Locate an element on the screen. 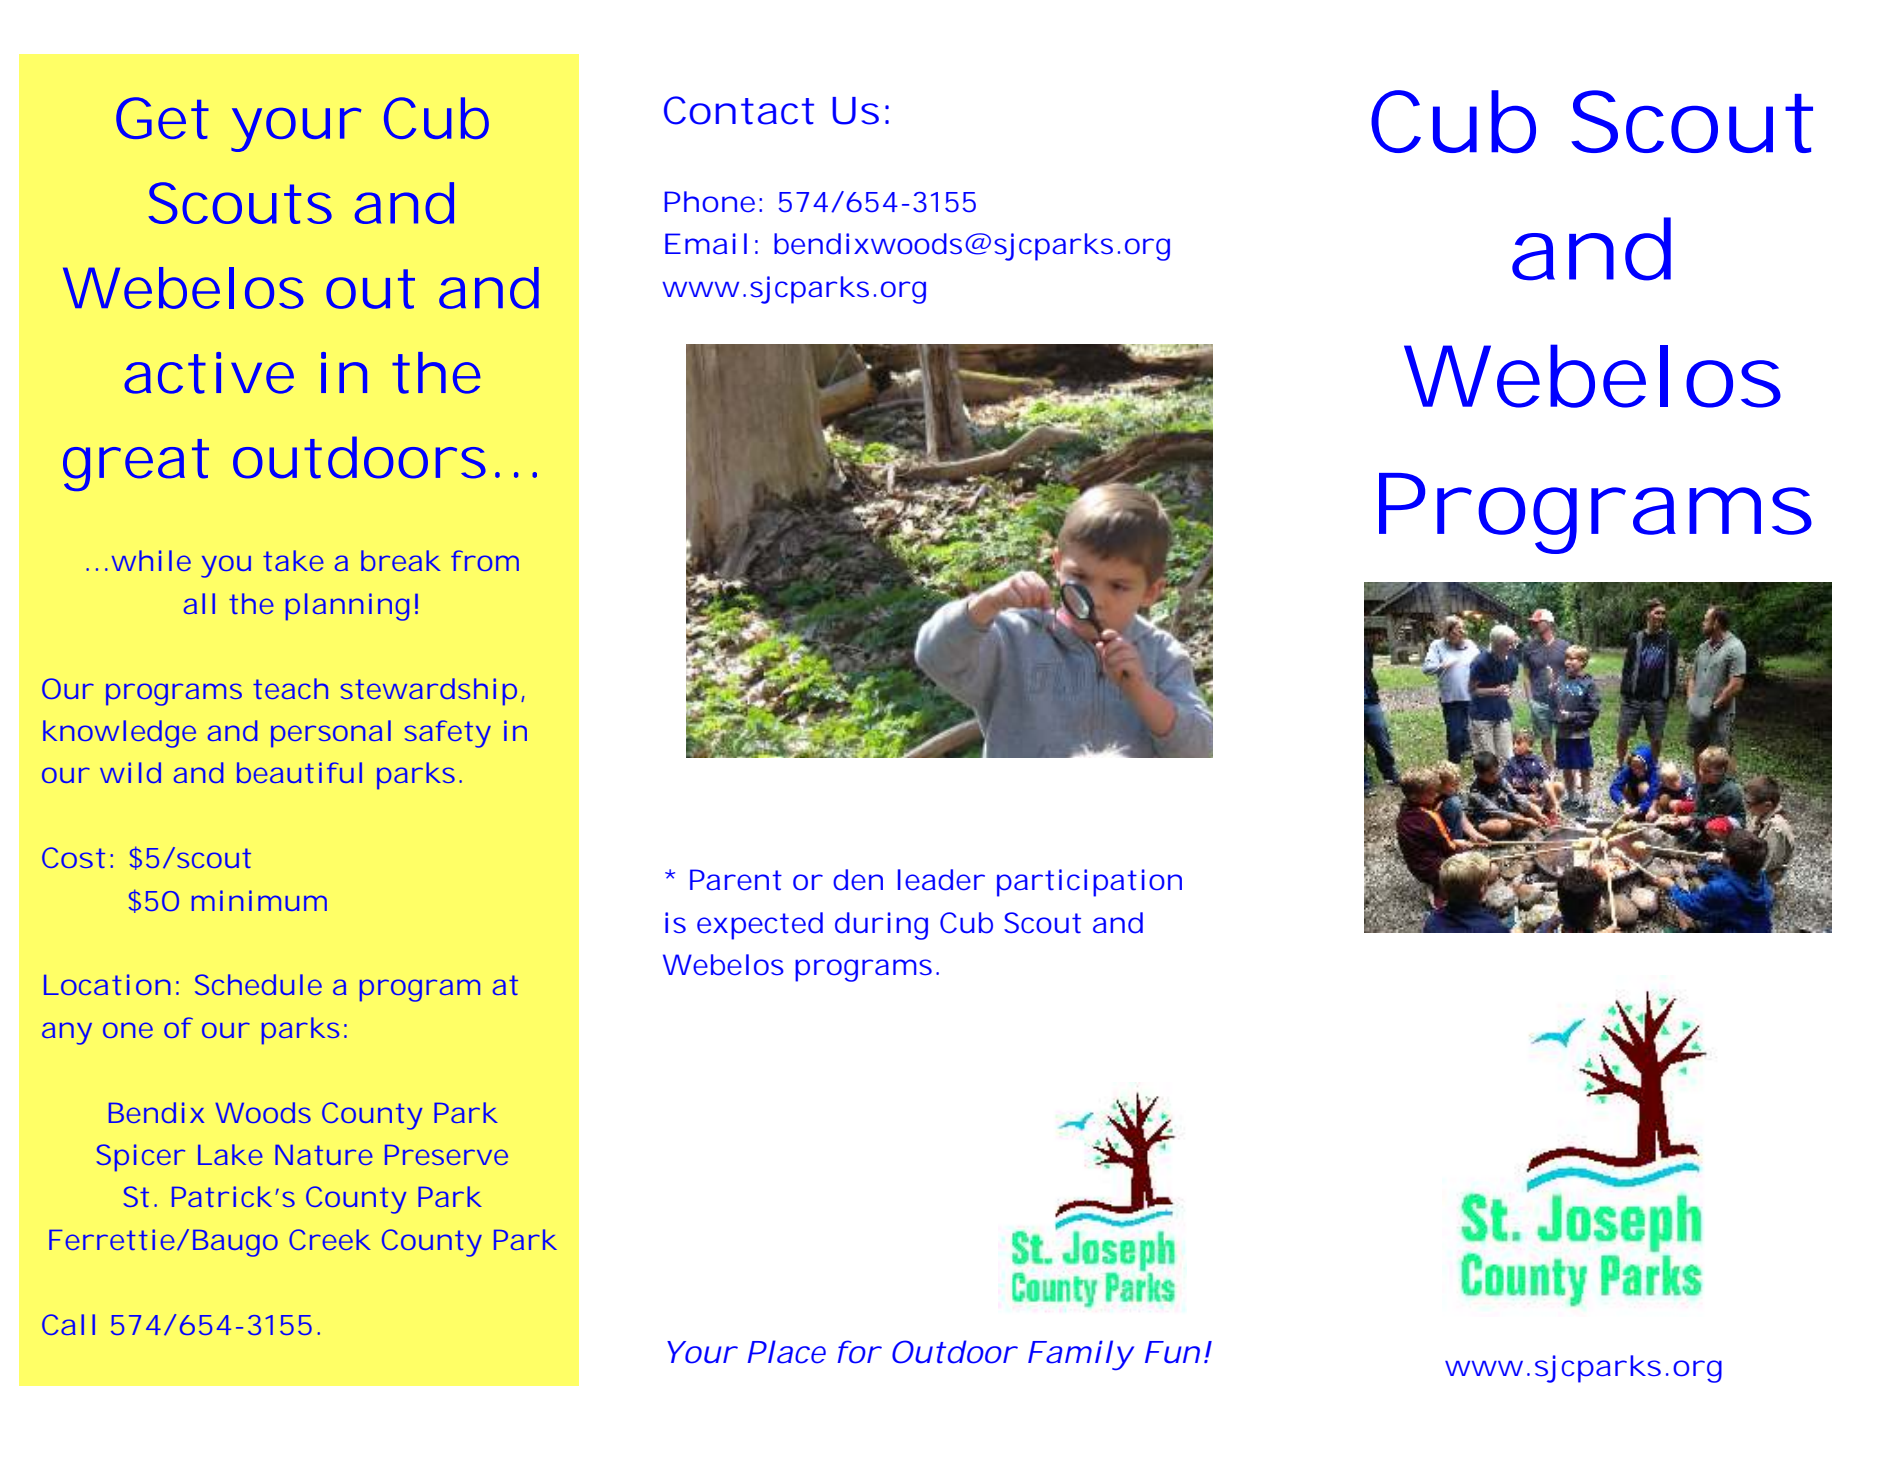 Image resolution: width=1895 pixels, height=1464 pixels. Creek is located at coordinates (329, 1239).
